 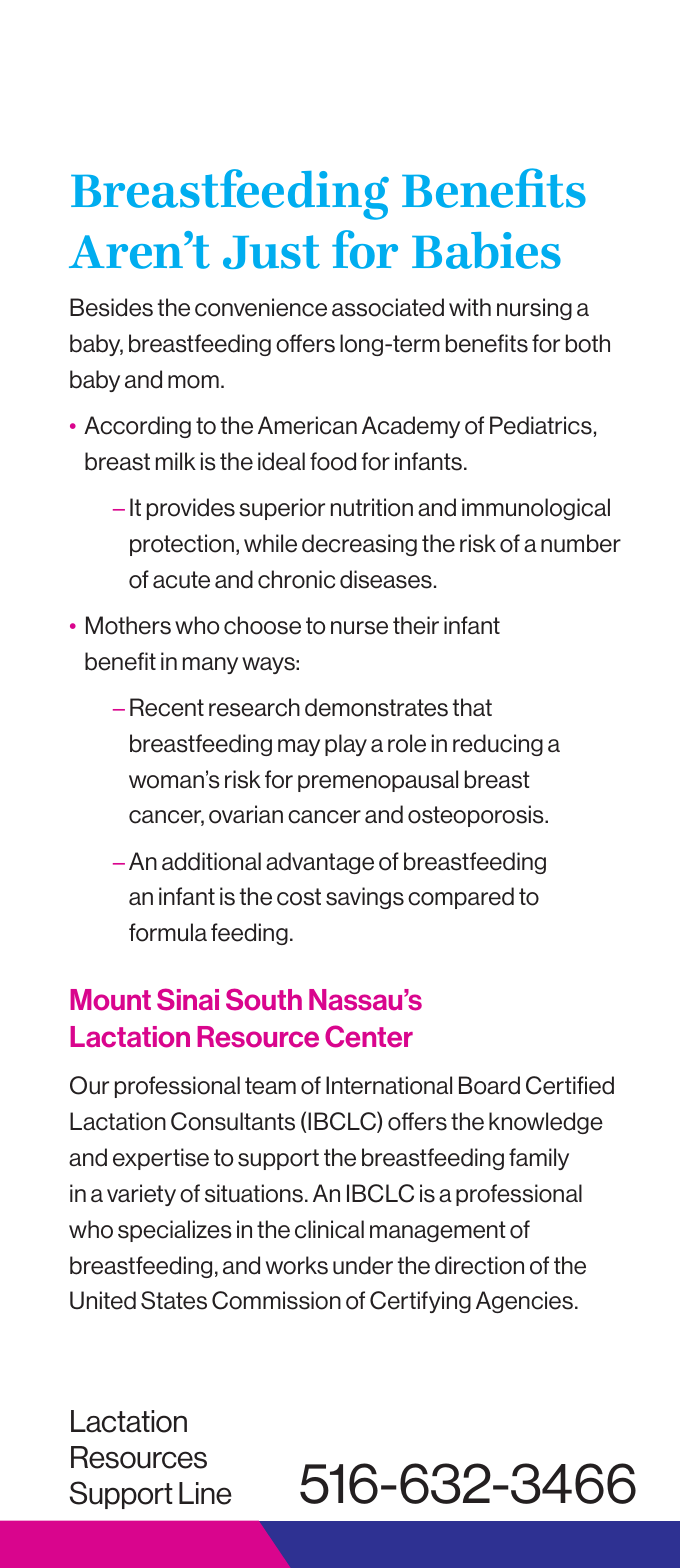 What do you see at coordinates (111, 307) in the screenshot?
I see `Besides` at bounding box center [111, 307].
